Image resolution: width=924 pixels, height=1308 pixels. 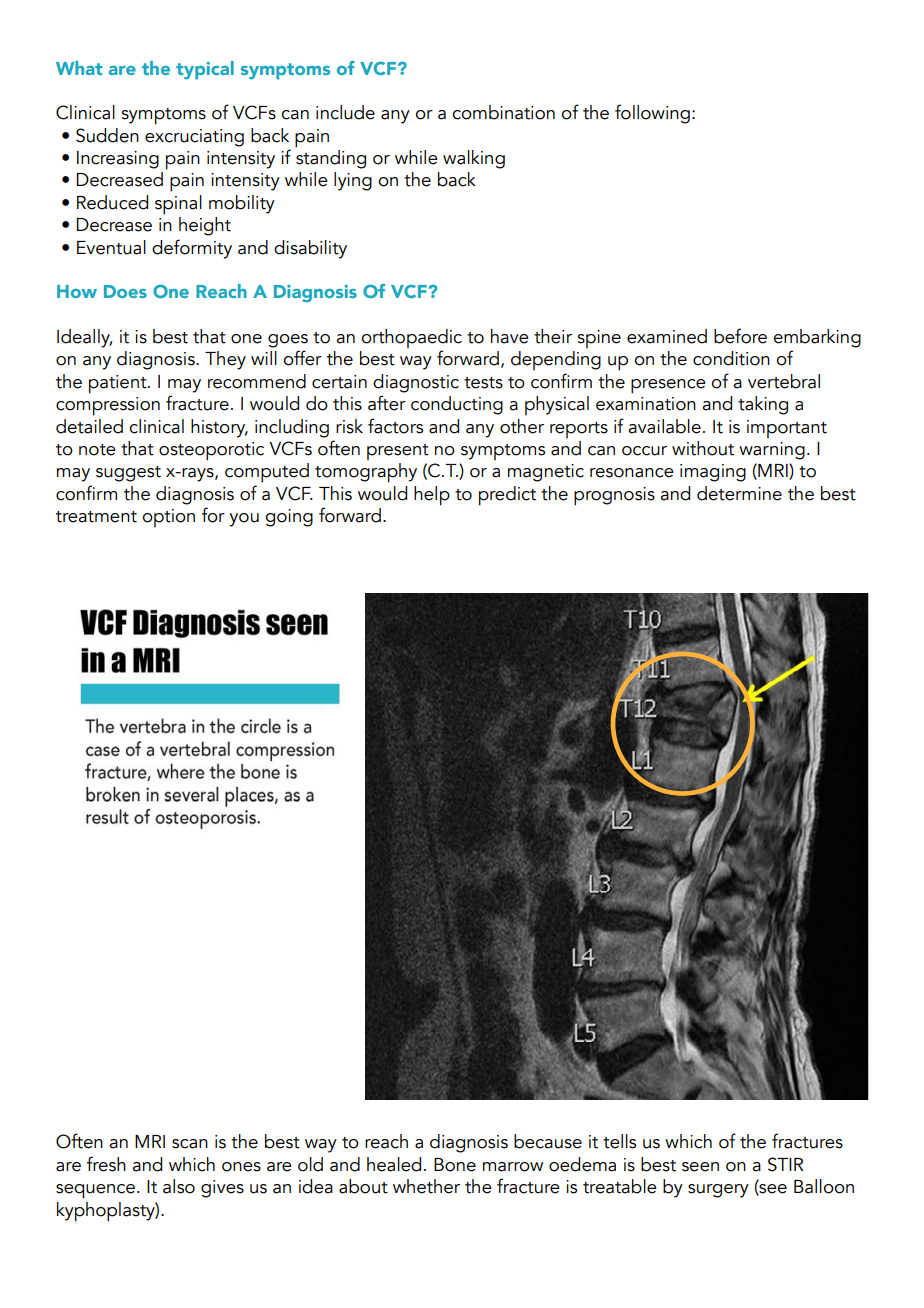 I want to click on osteoporotic, so click(x=211, y=451).
